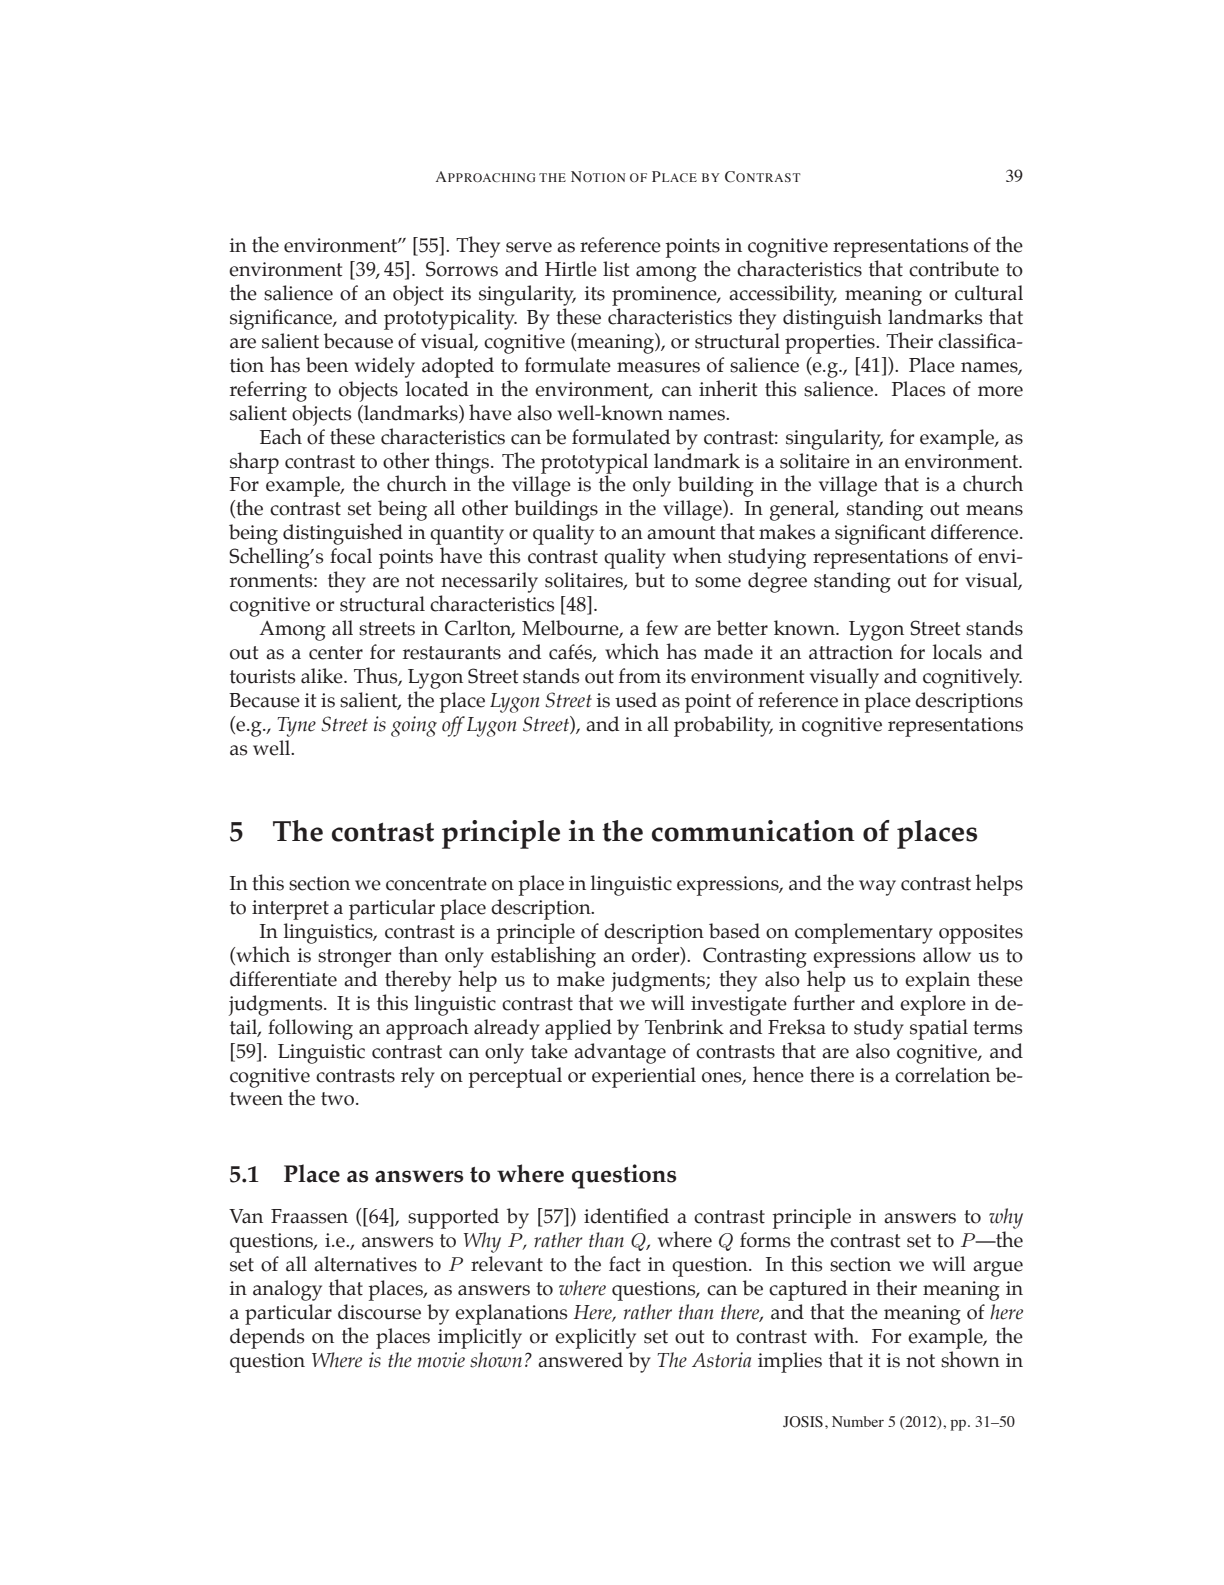 The height and width of the document is (1585, 1224). I want to click on been, so click(327, 365).
